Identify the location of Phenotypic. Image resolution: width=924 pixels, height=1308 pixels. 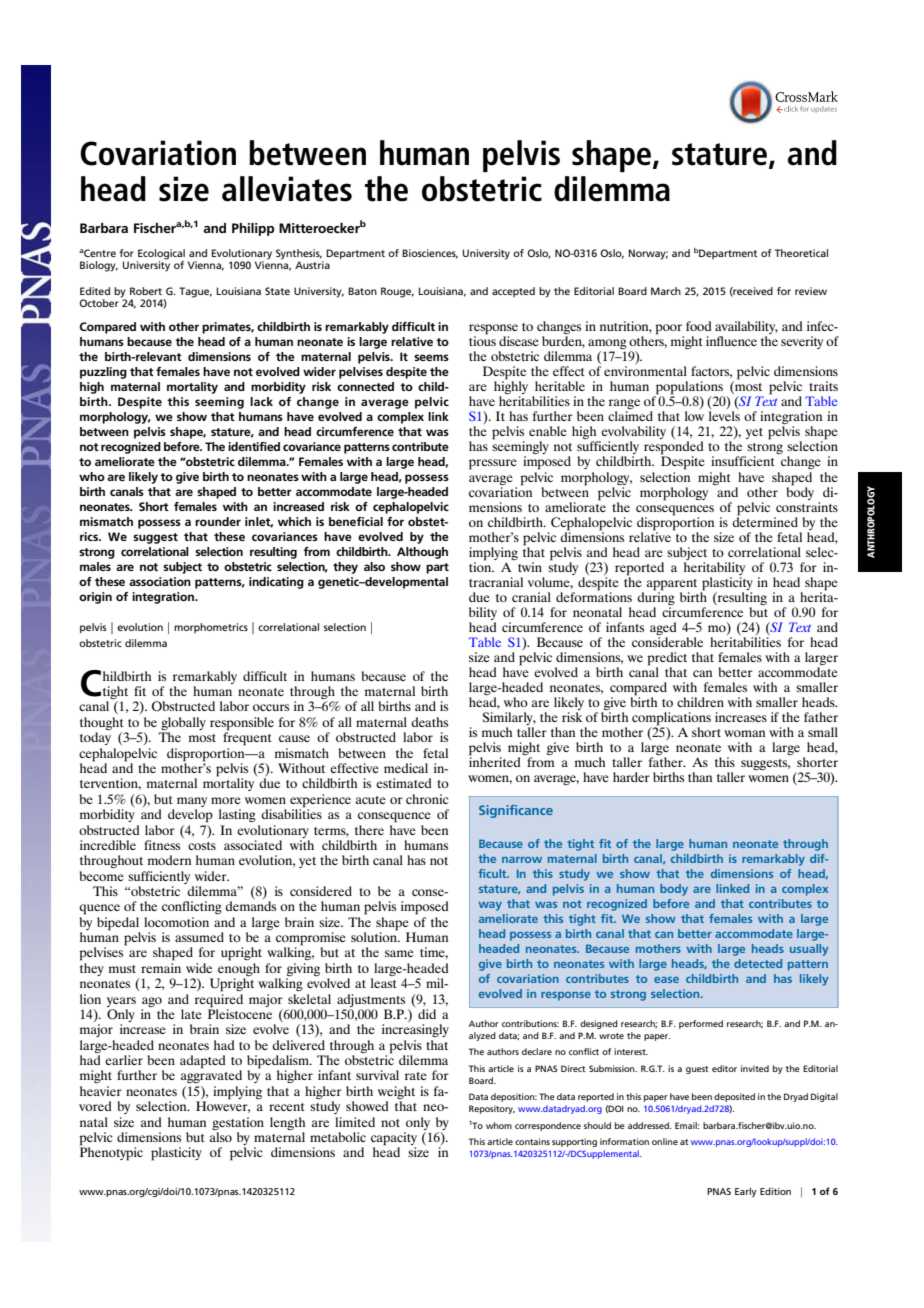
(111, 1153).
